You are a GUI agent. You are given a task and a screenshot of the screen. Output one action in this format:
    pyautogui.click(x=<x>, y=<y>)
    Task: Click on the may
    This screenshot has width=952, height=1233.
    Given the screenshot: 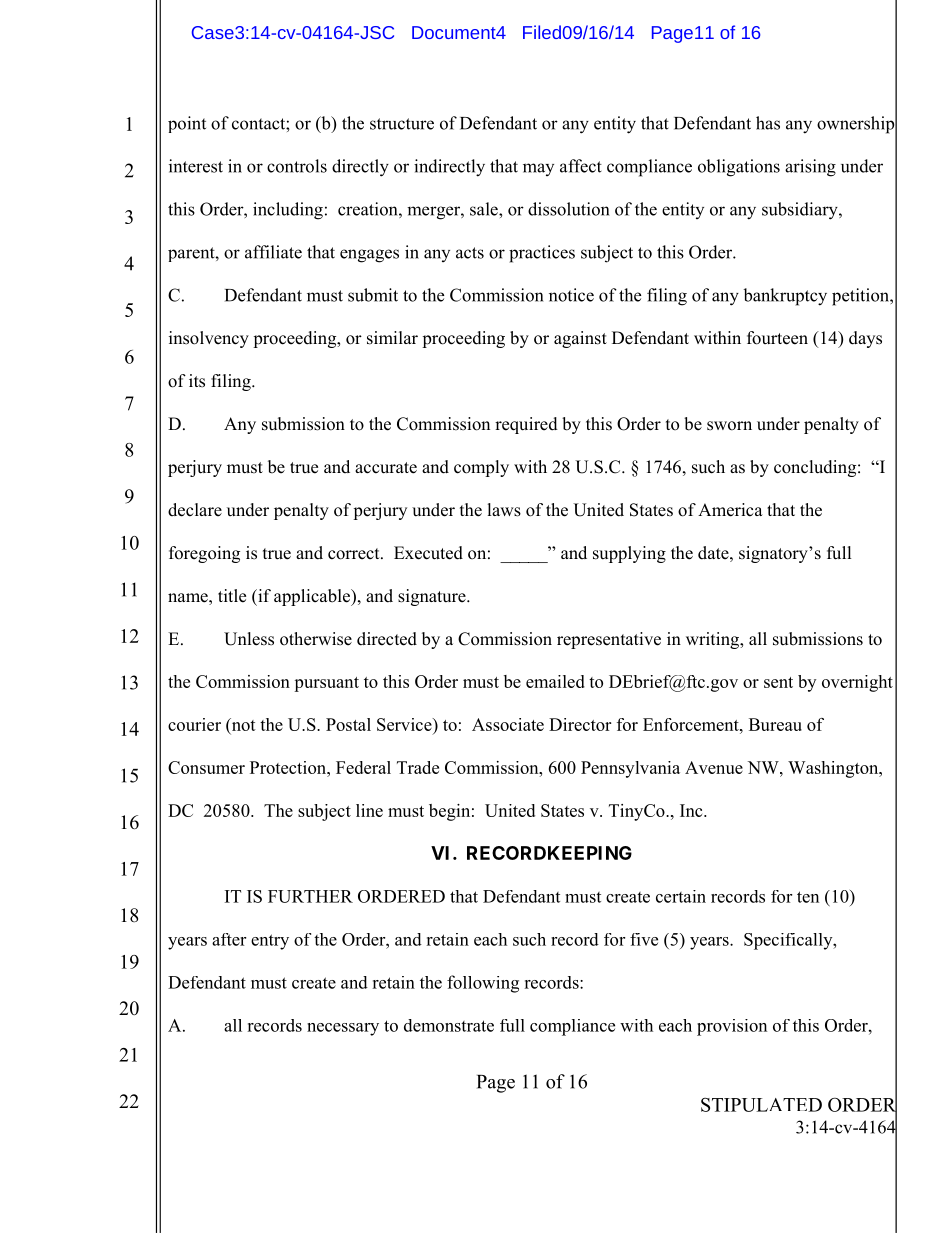 What is the action you would take?
    pyautogui.click(x=538, y=169)
